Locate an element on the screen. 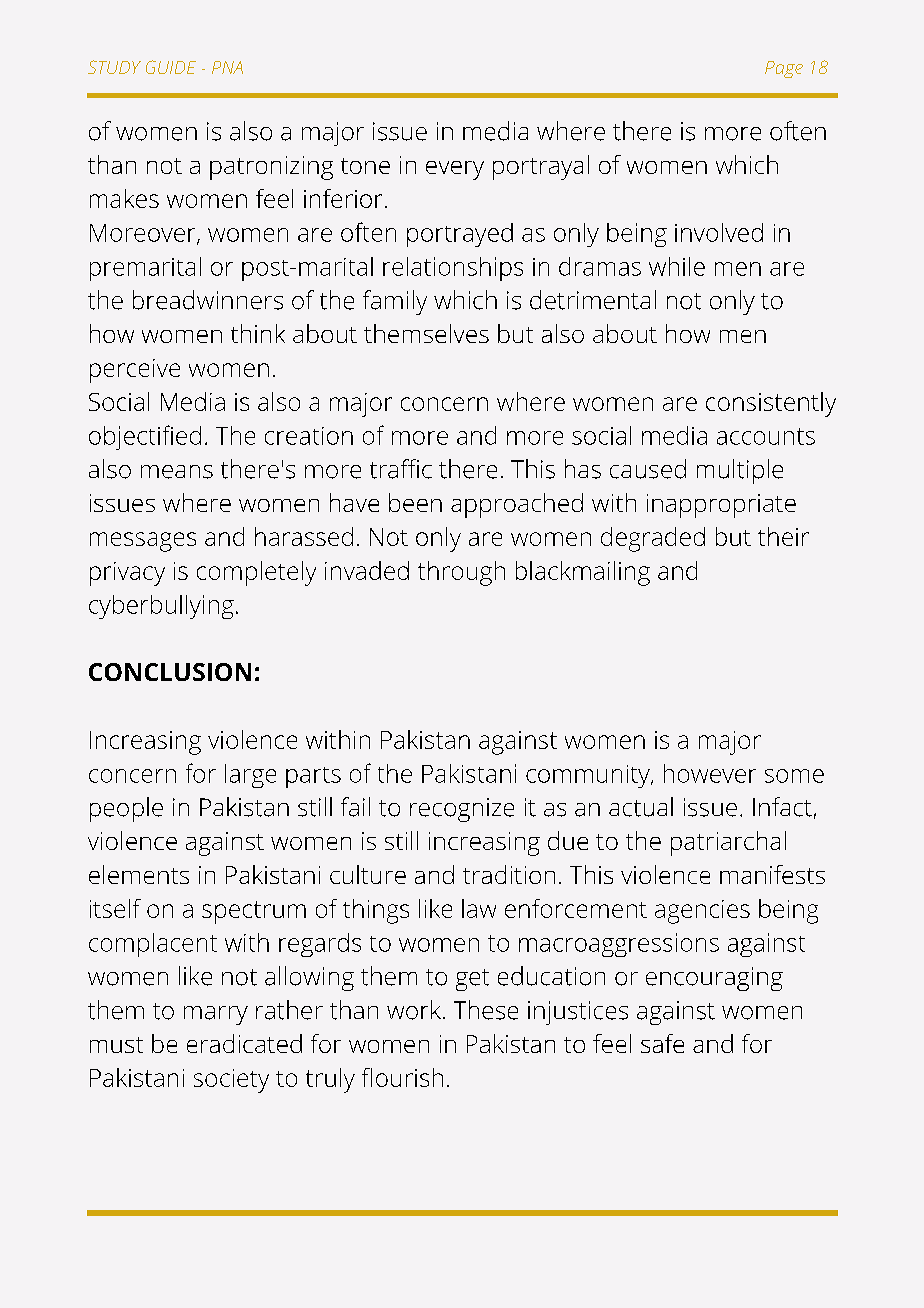  while is located at coordinates (677, 266).
